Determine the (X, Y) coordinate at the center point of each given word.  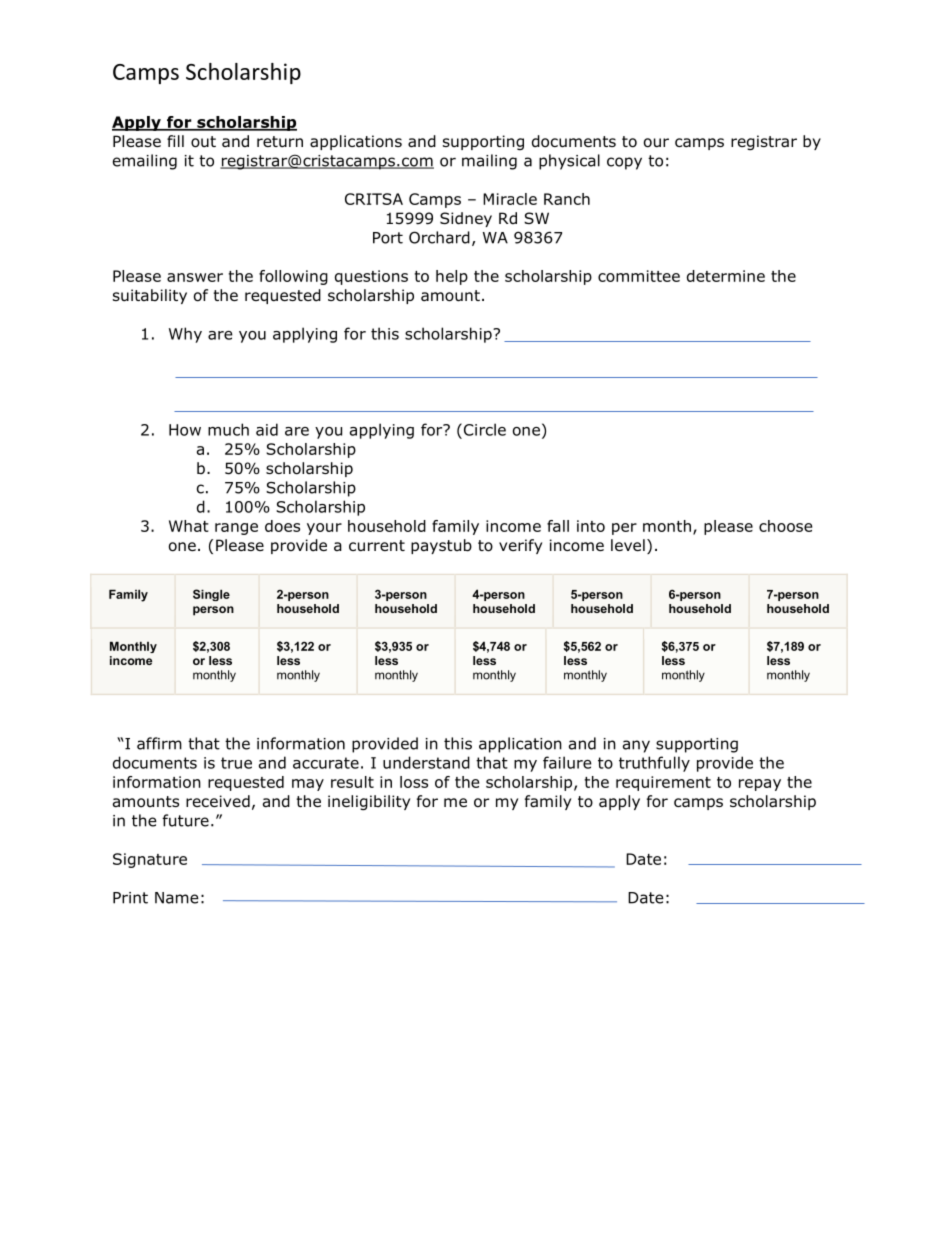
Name (177, 898)
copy (624, 163)
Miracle (510, 199)
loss (414, 782)
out (203, 142)
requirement (663, 783)
